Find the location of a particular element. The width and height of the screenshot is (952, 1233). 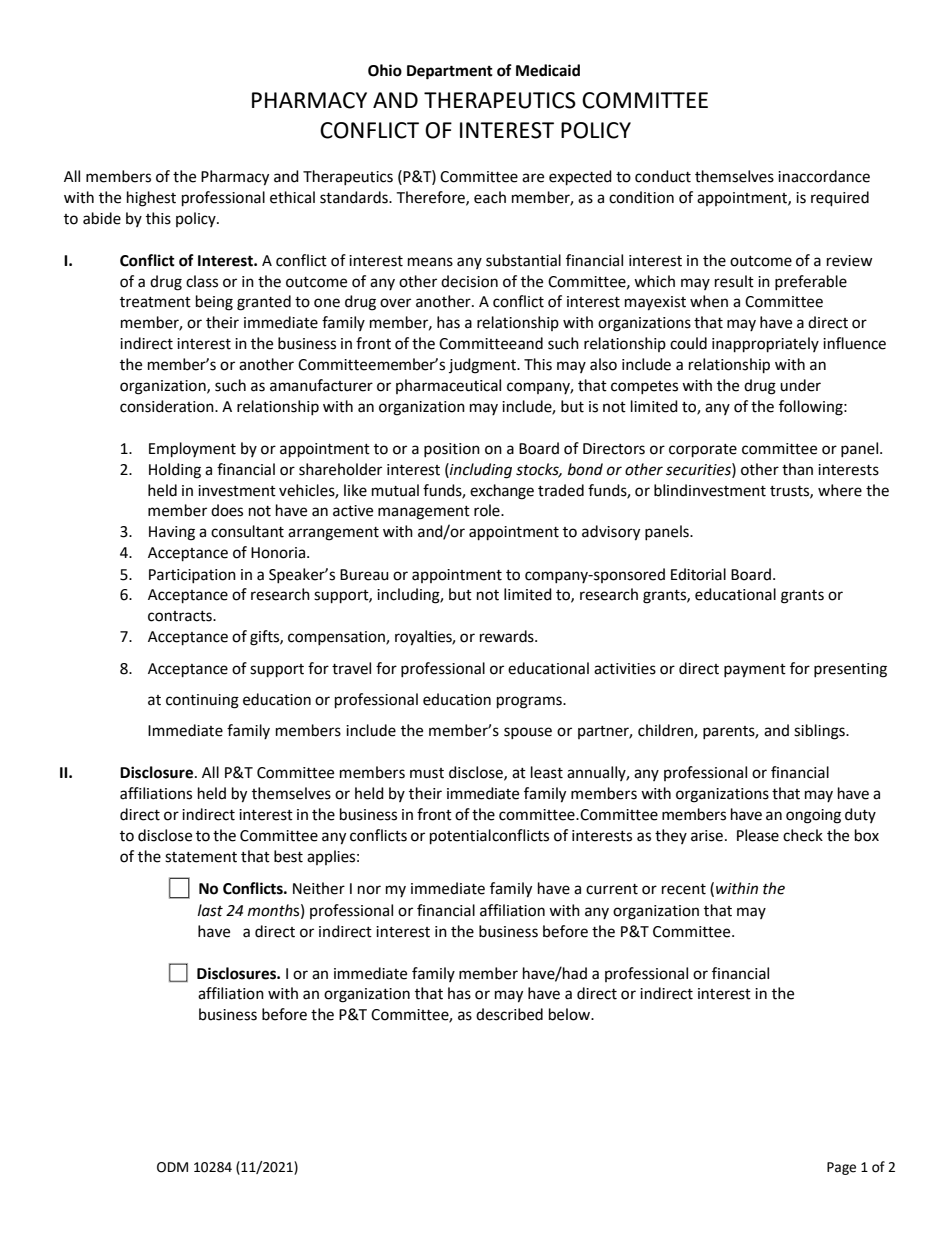

highest is located at coordinates (151, 199).
